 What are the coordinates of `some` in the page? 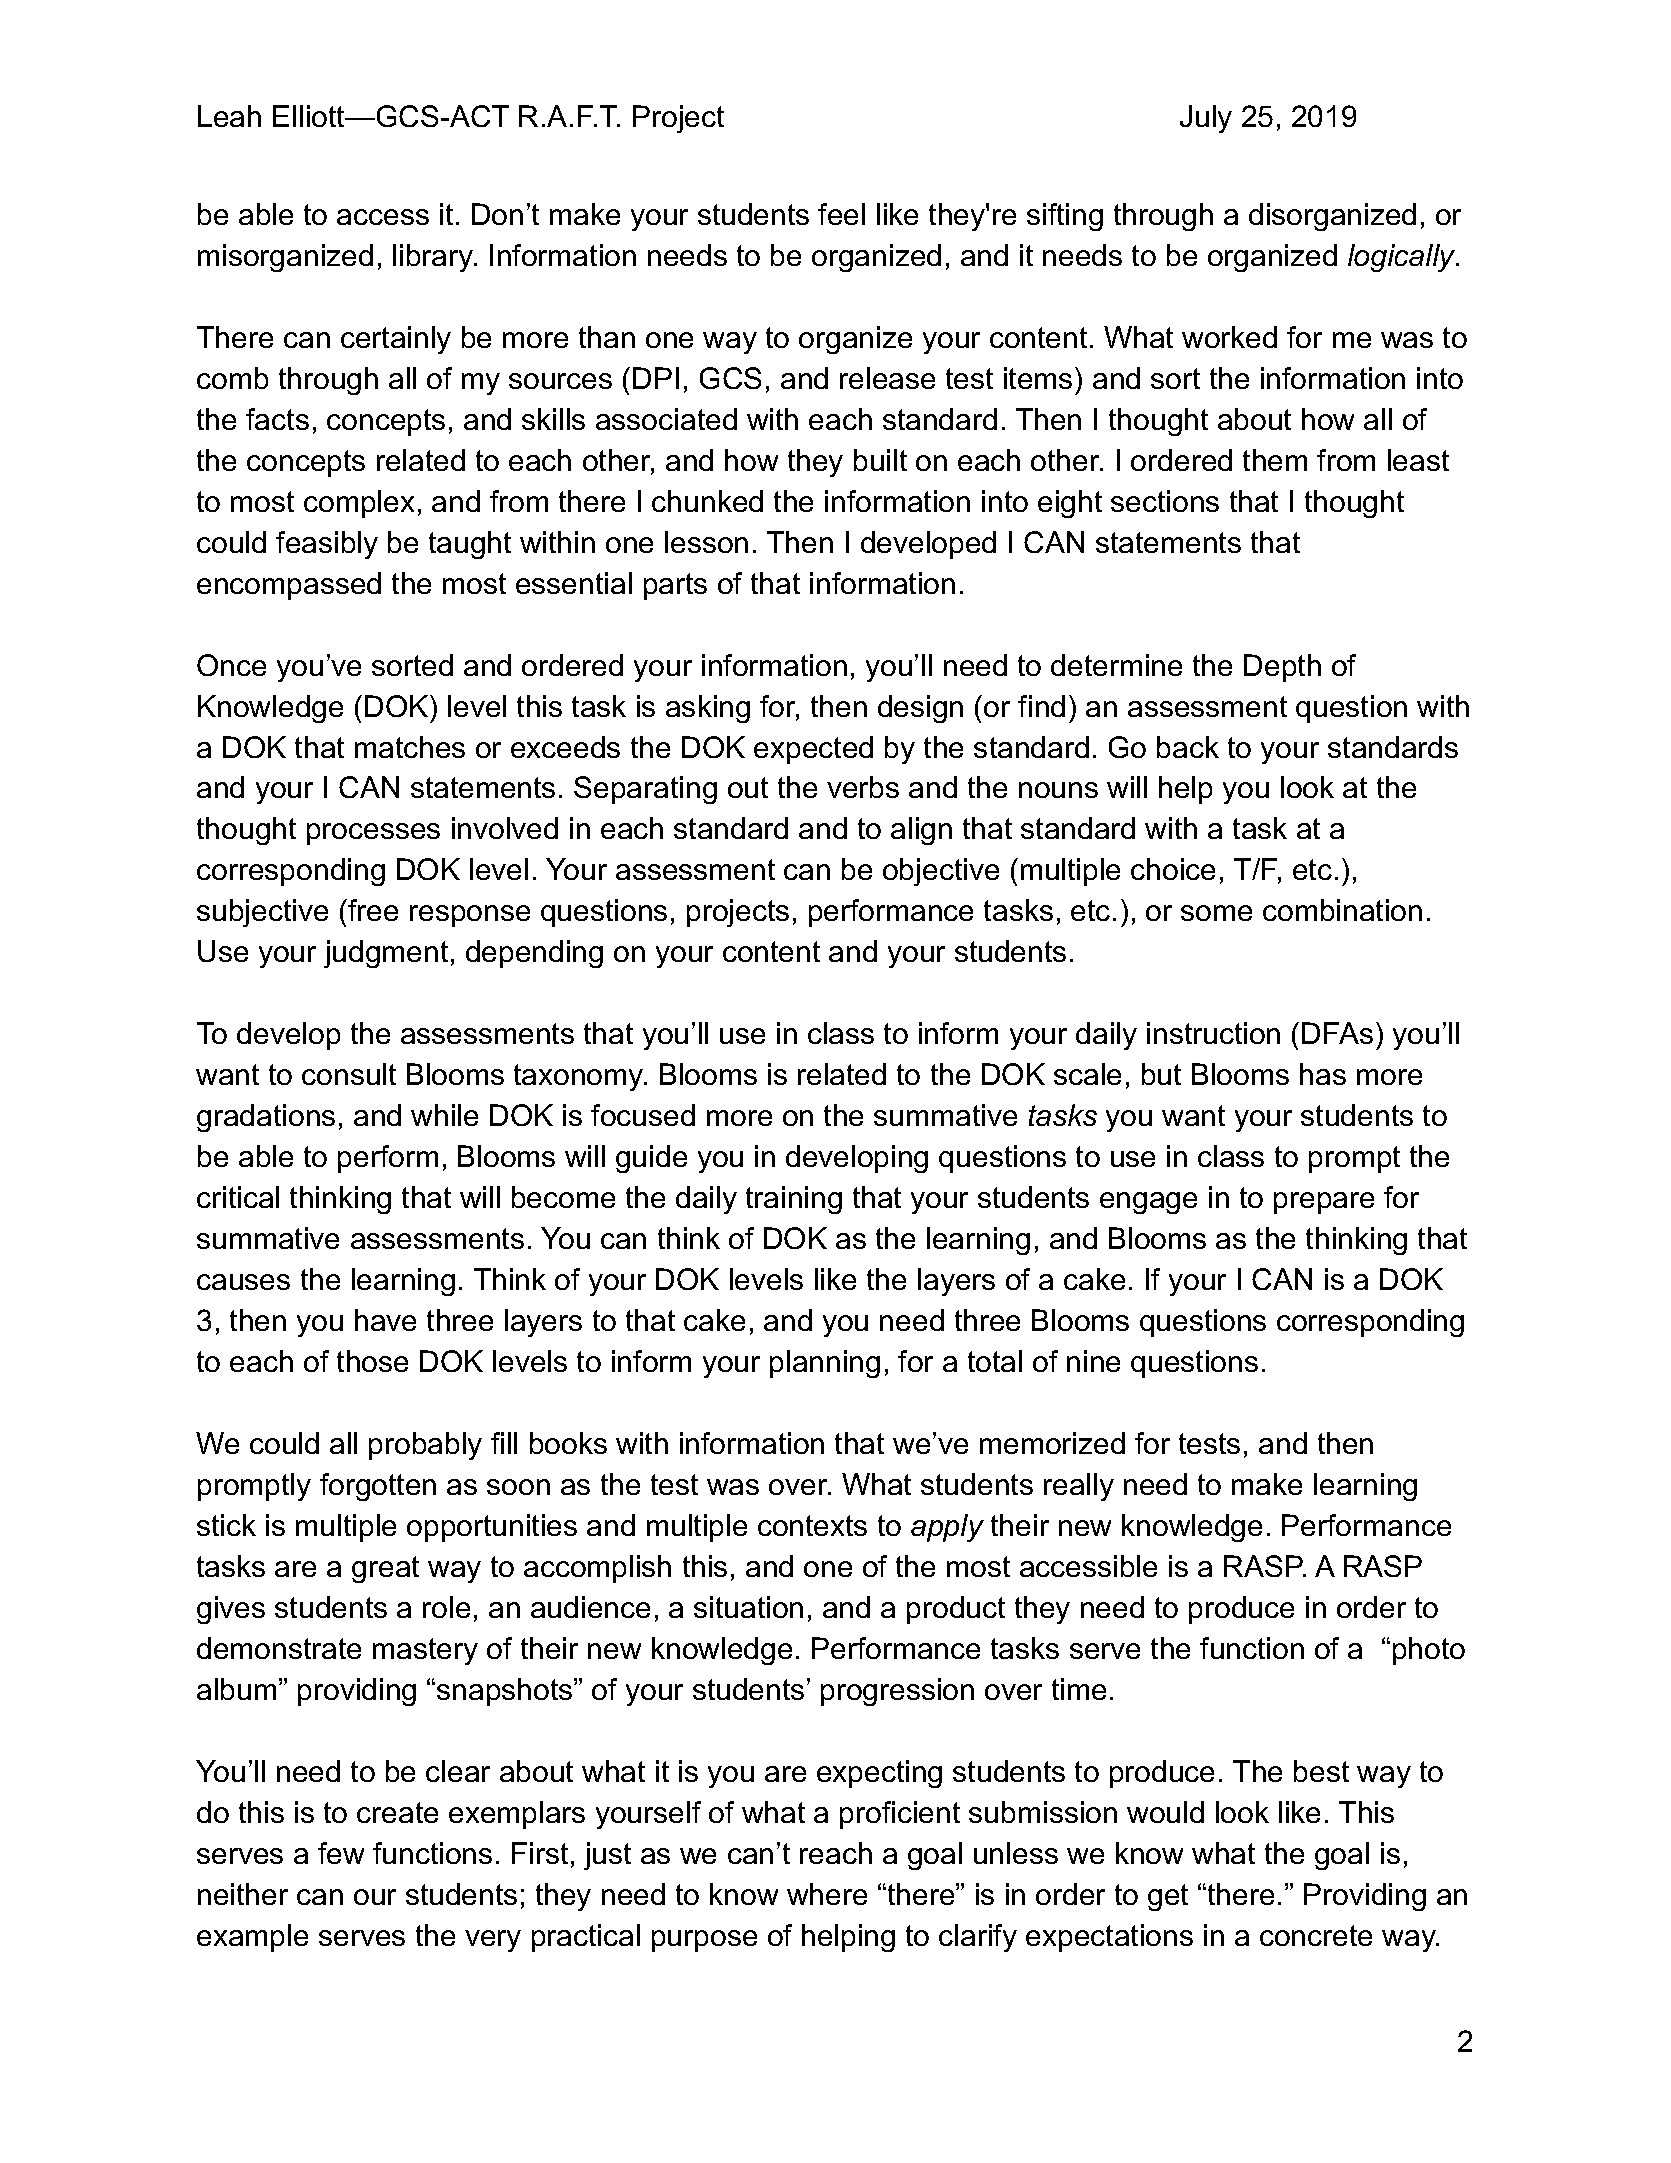 It's located at (1216, 913).
